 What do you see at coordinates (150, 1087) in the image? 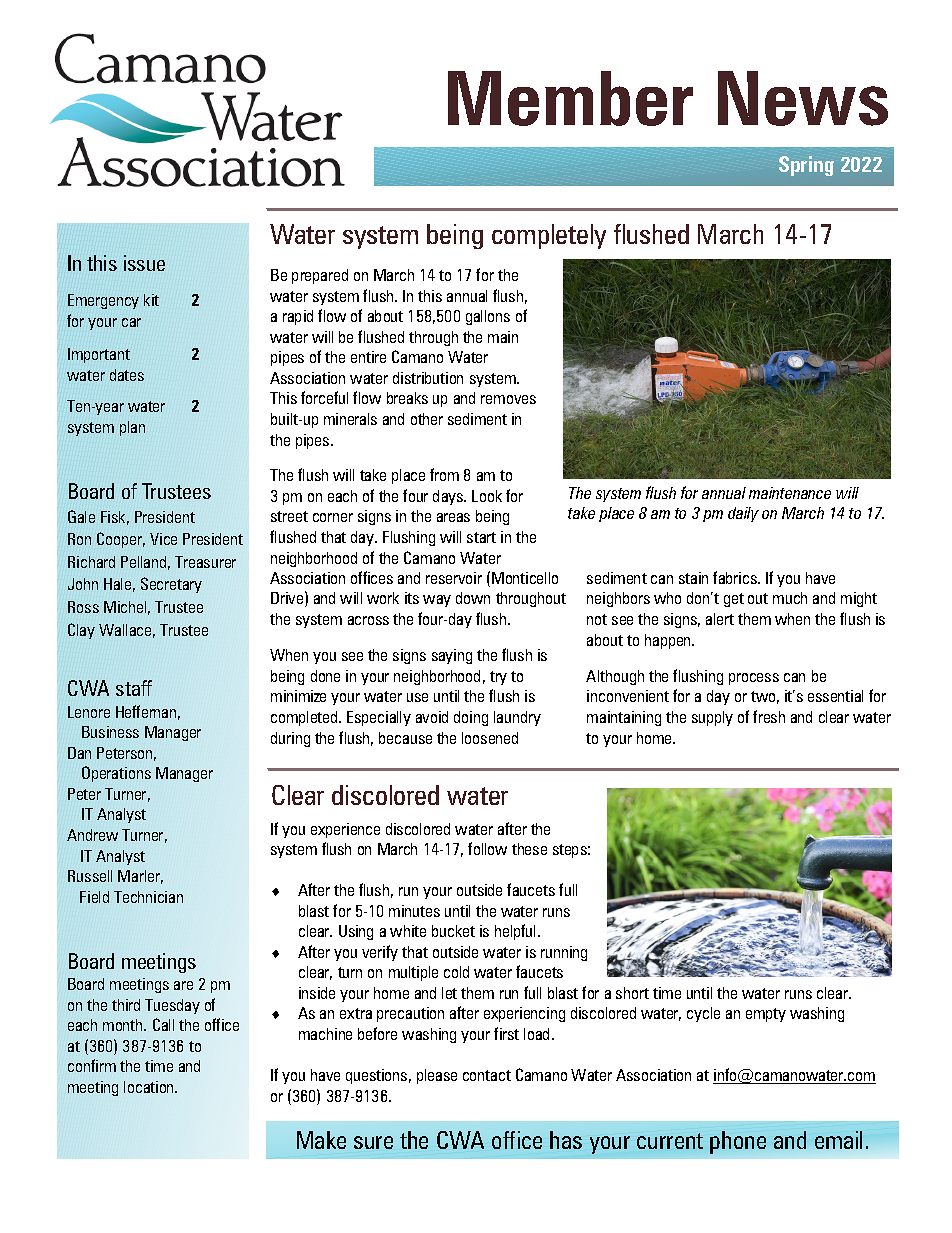
I see `location` at bounding box center [150, 1087].
